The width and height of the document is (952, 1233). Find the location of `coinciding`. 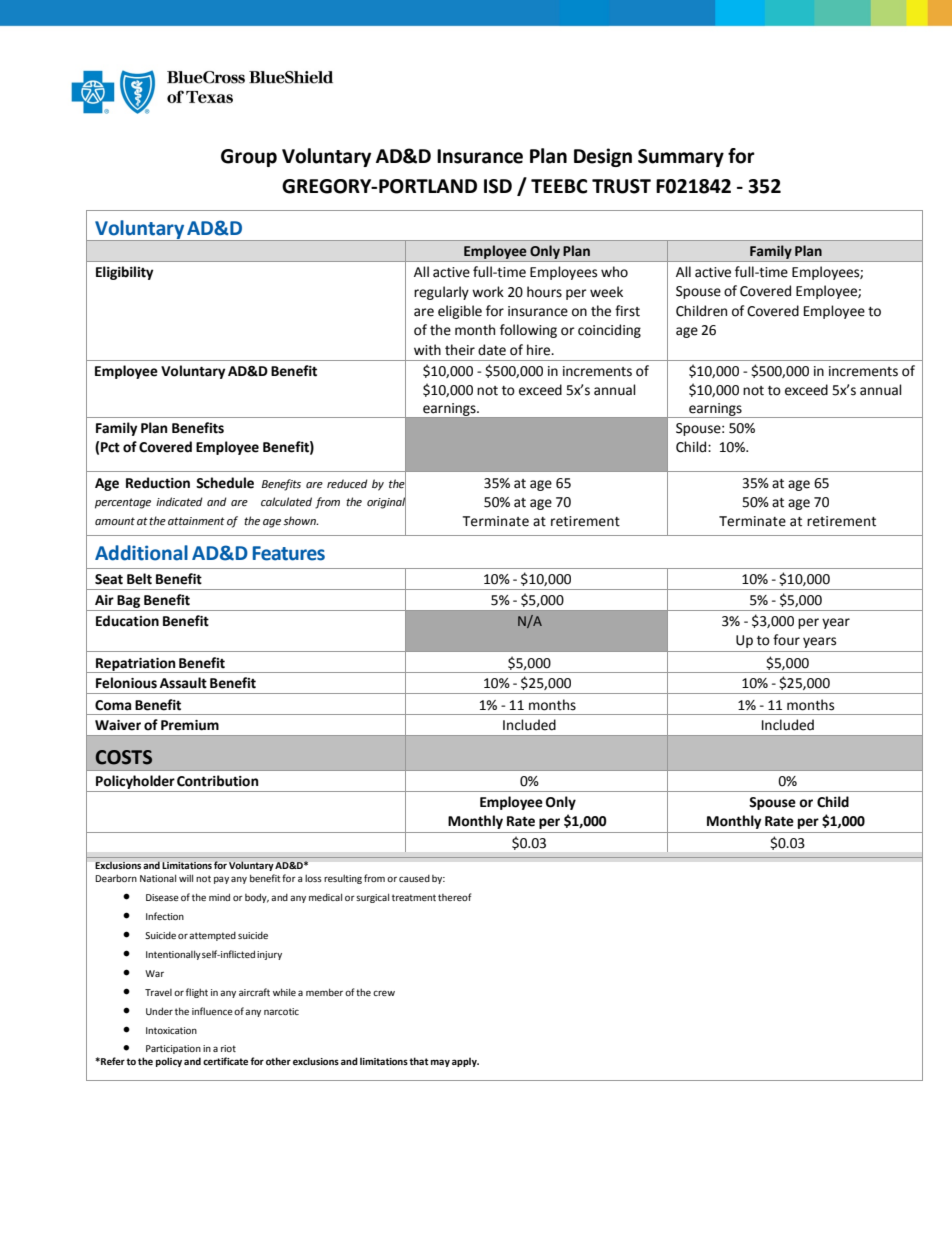

coinciding is located at coordinates (609, 331).
